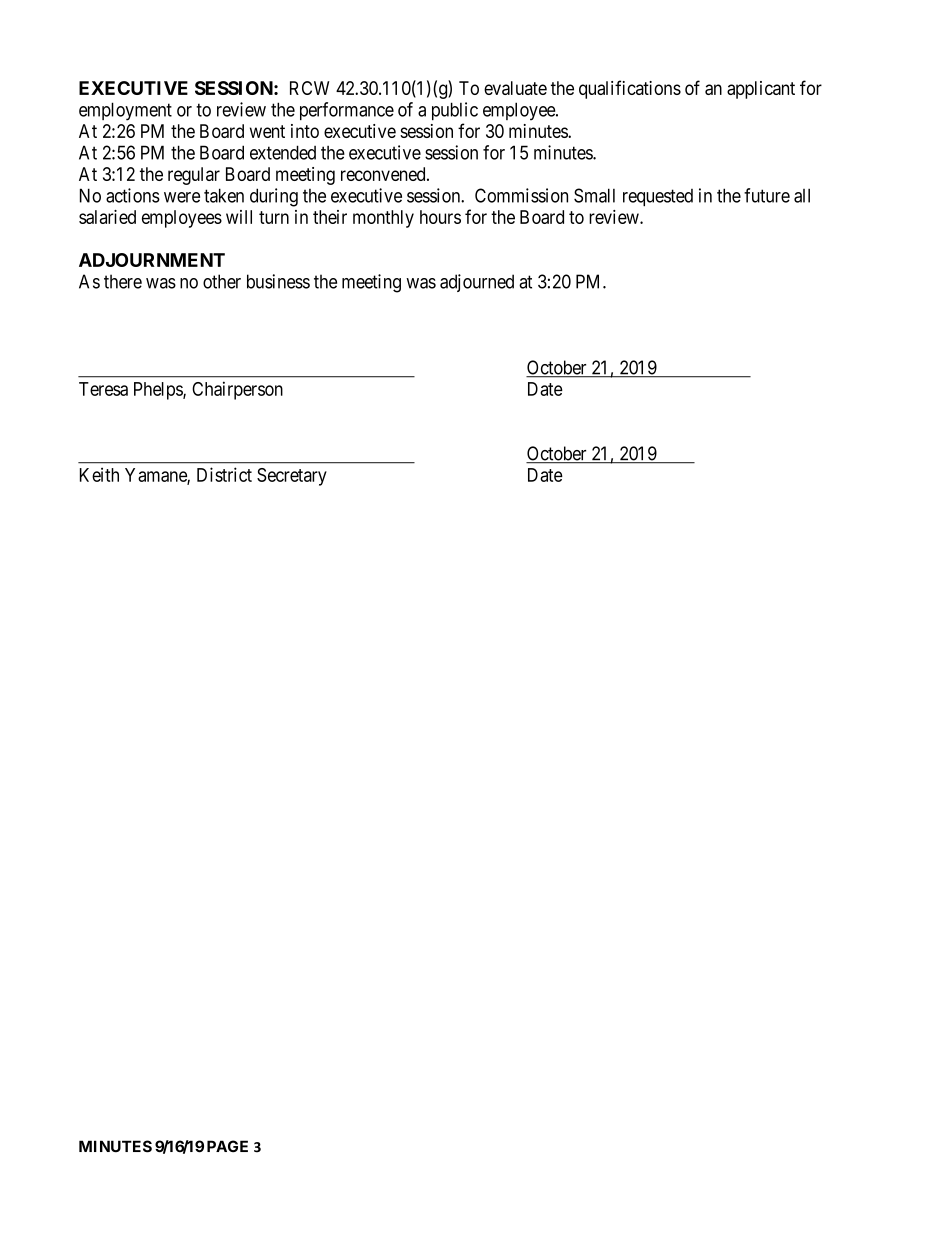 The image size is (952, 1233). I want to click on Secretary, so click(292, 477).
